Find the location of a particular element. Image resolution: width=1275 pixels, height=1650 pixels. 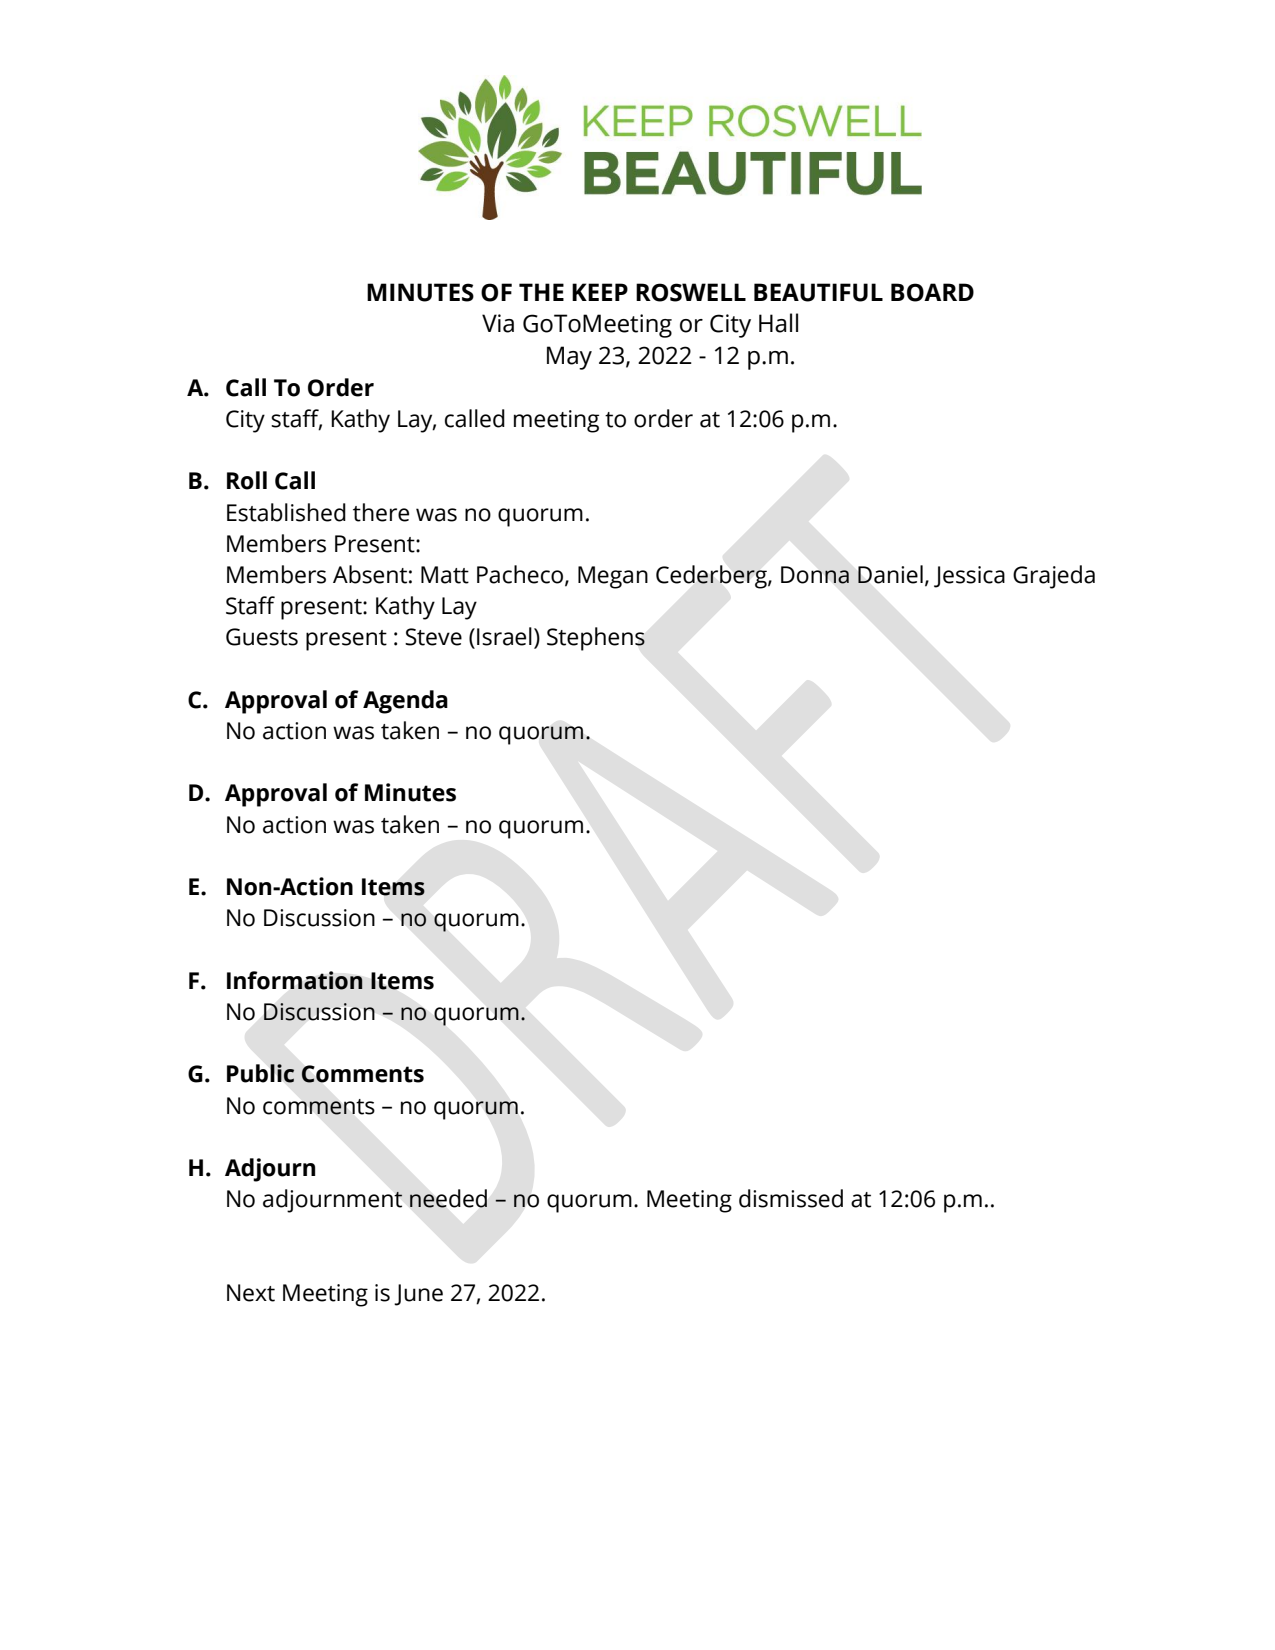

Next is located at coordinates (251, 1293).
